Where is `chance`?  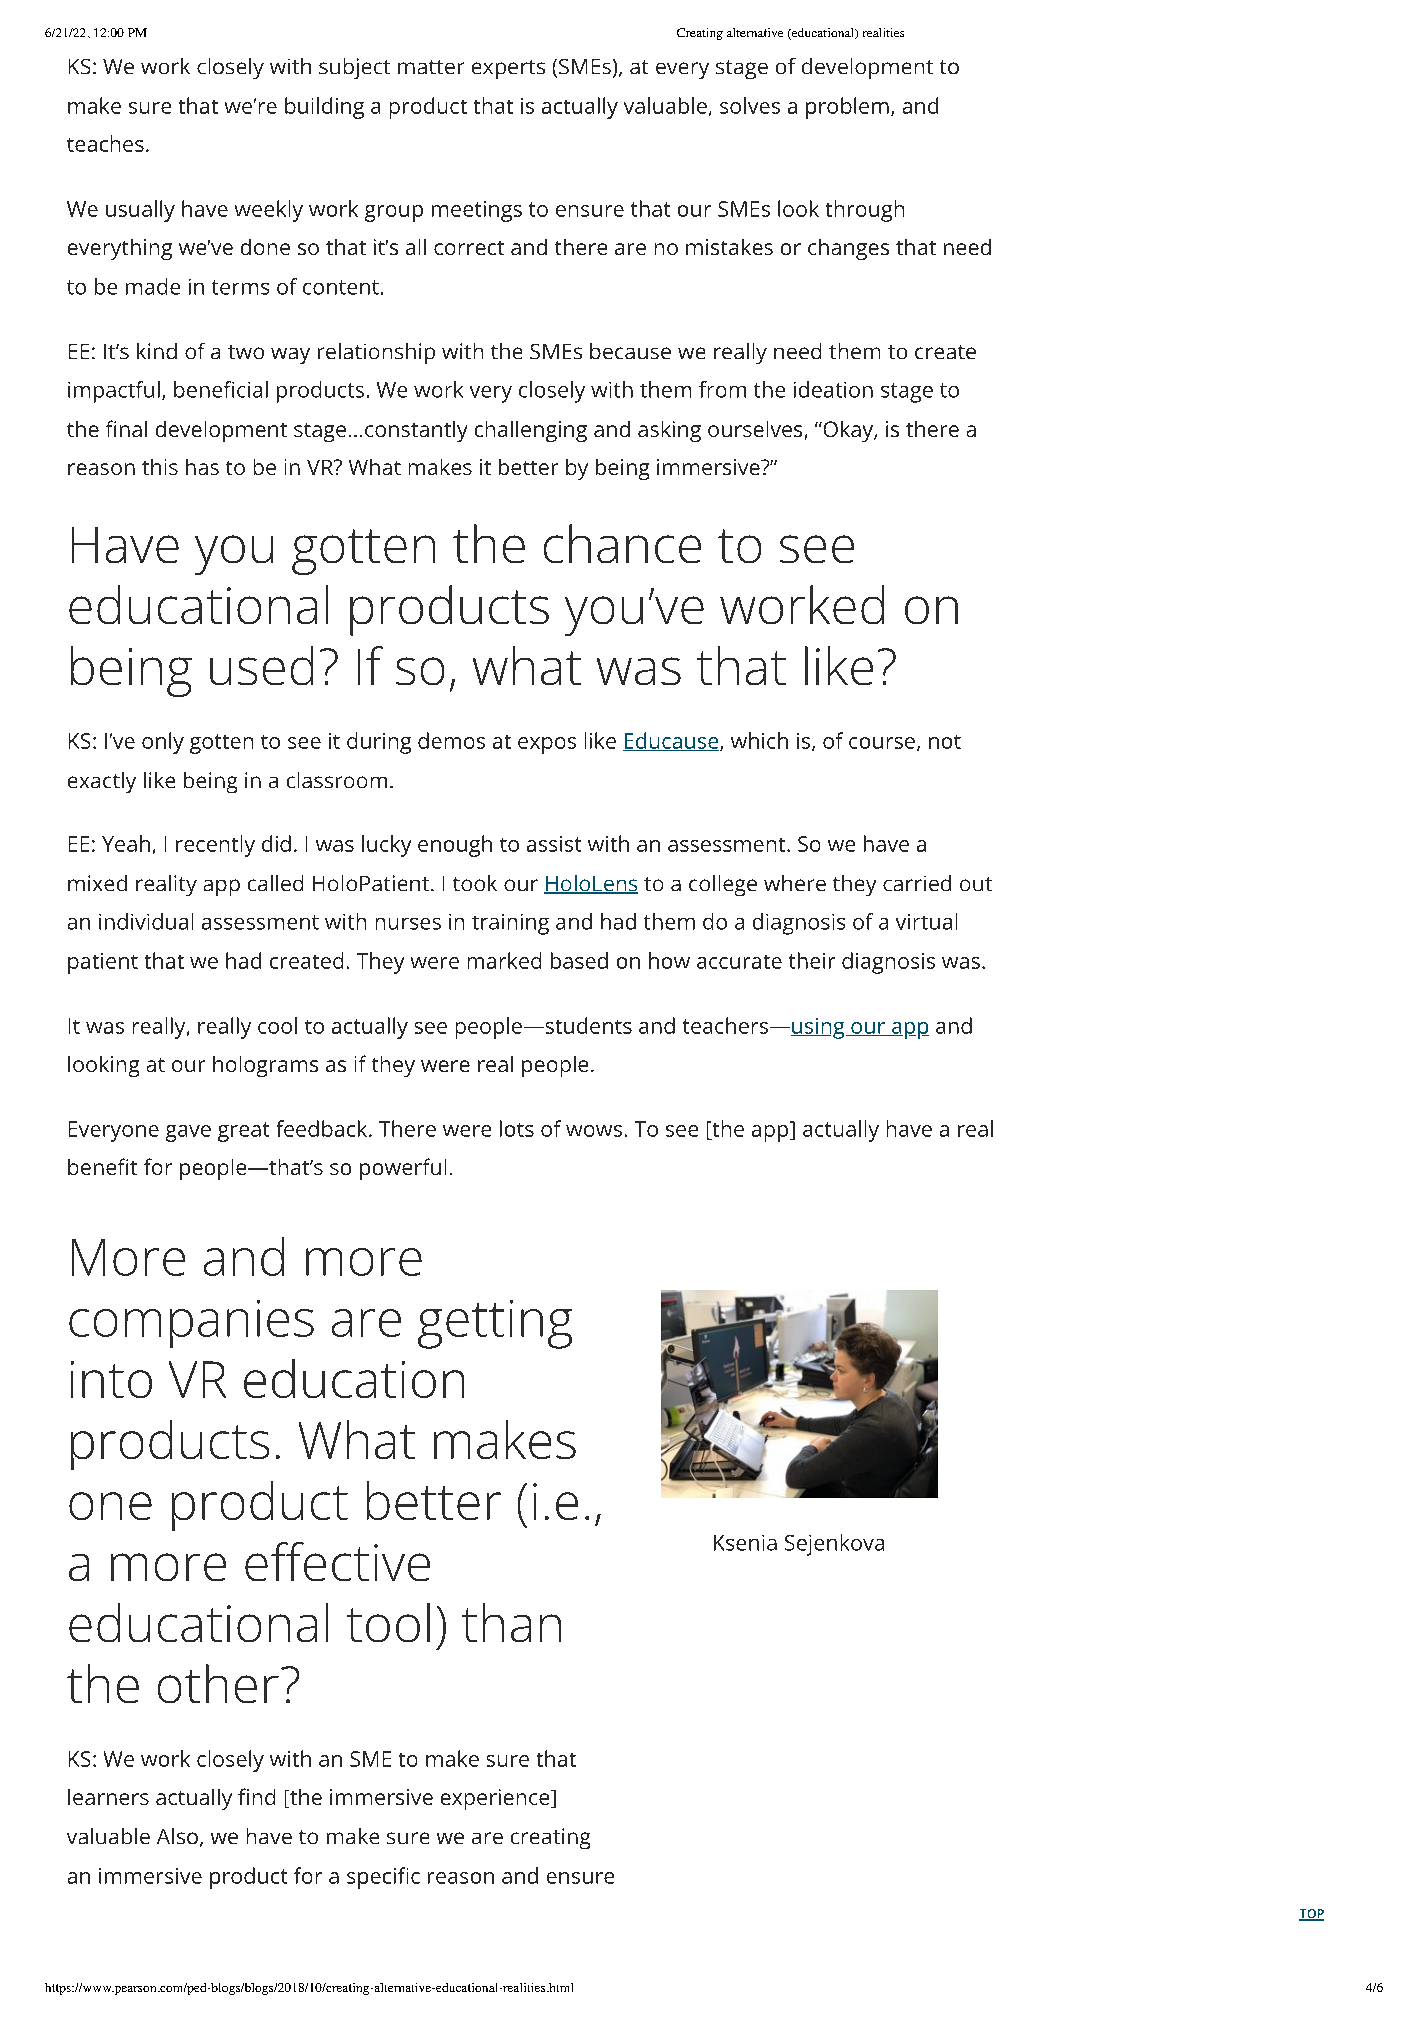
chance is located at coordinates (622, 543).
